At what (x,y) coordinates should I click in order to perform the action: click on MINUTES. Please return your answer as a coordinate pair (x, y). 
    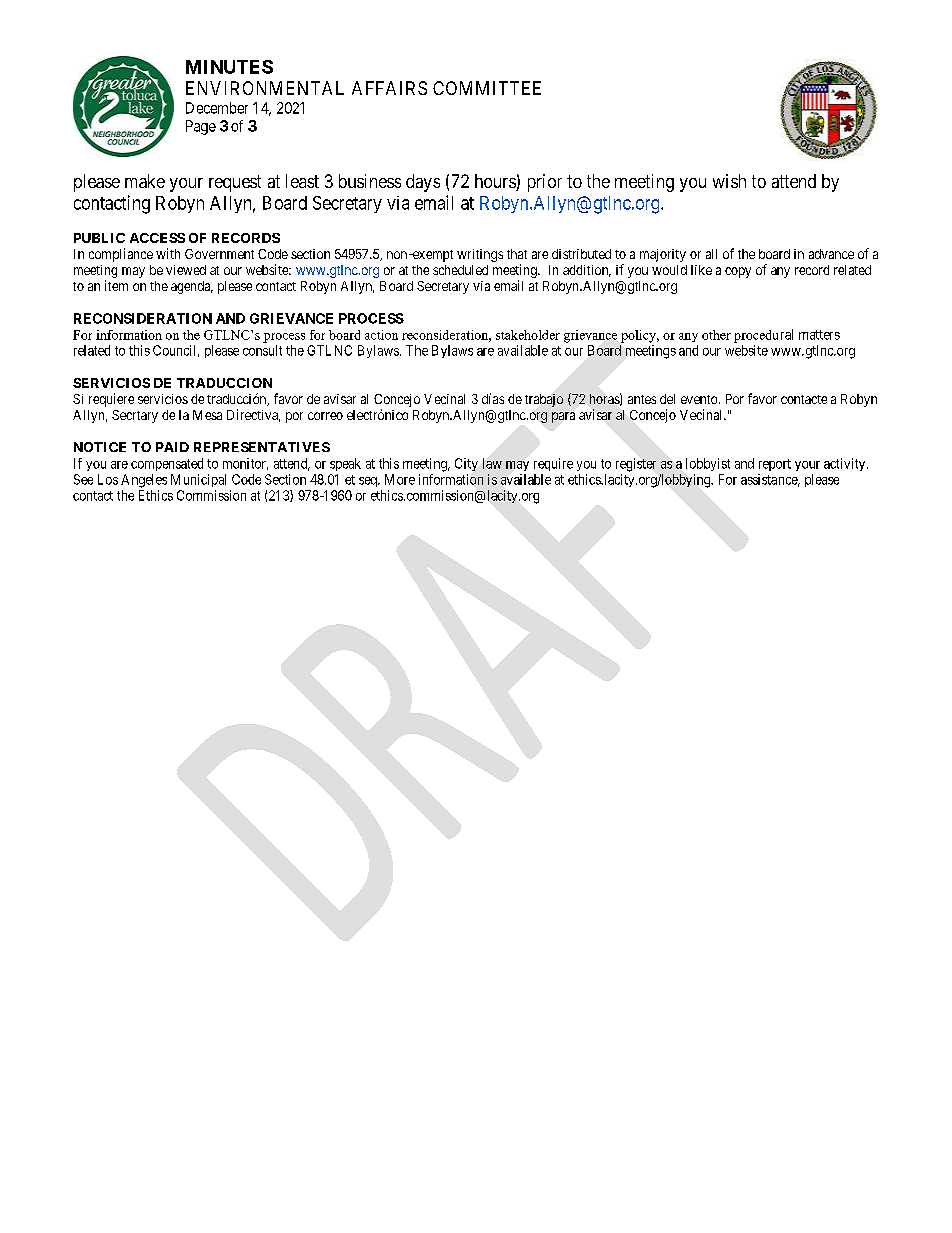
    Looking at the image, I should click on (229, 67).
